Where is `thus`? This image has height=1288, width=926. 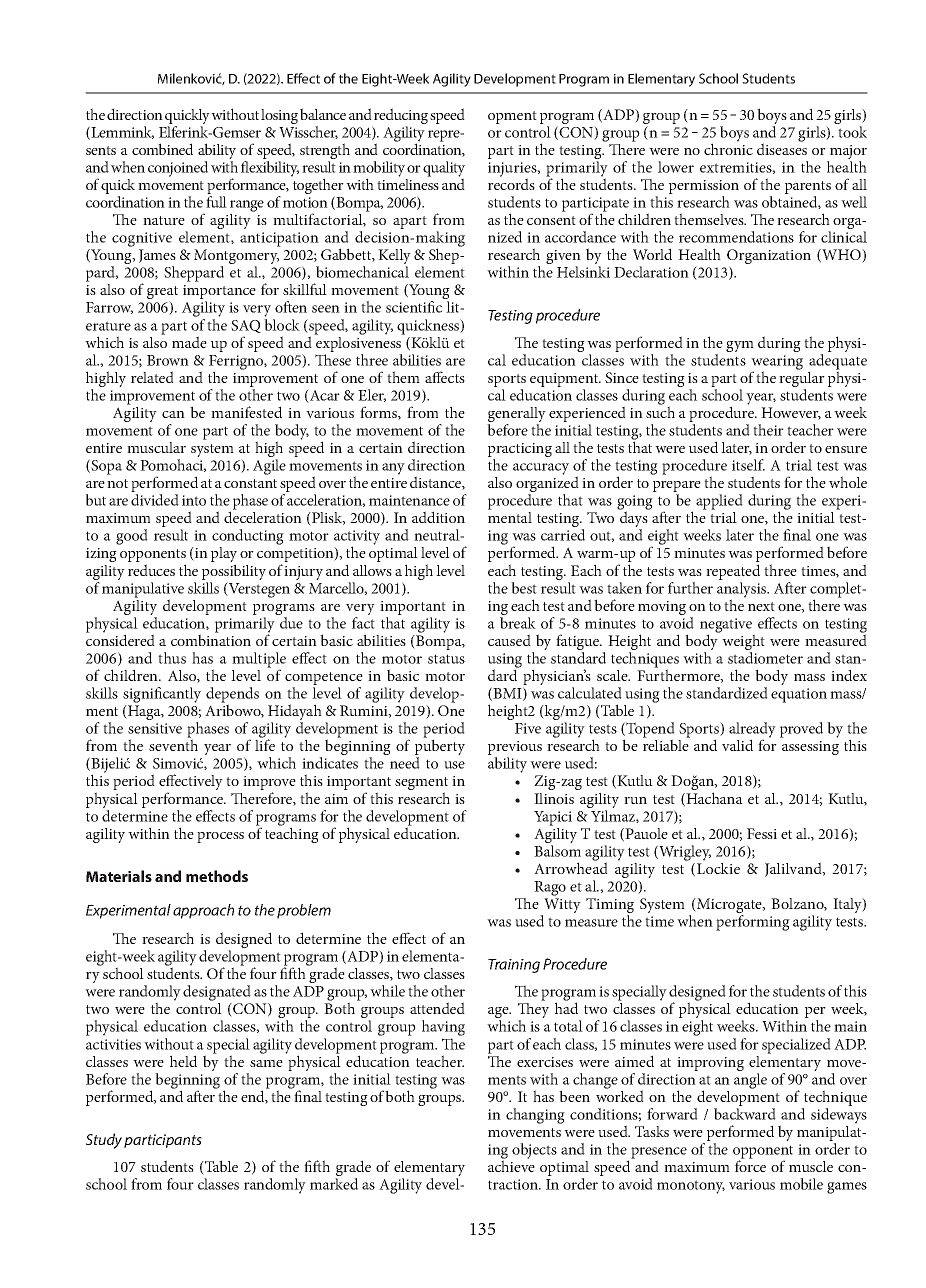 thus is located at coordinates (172, 658).
